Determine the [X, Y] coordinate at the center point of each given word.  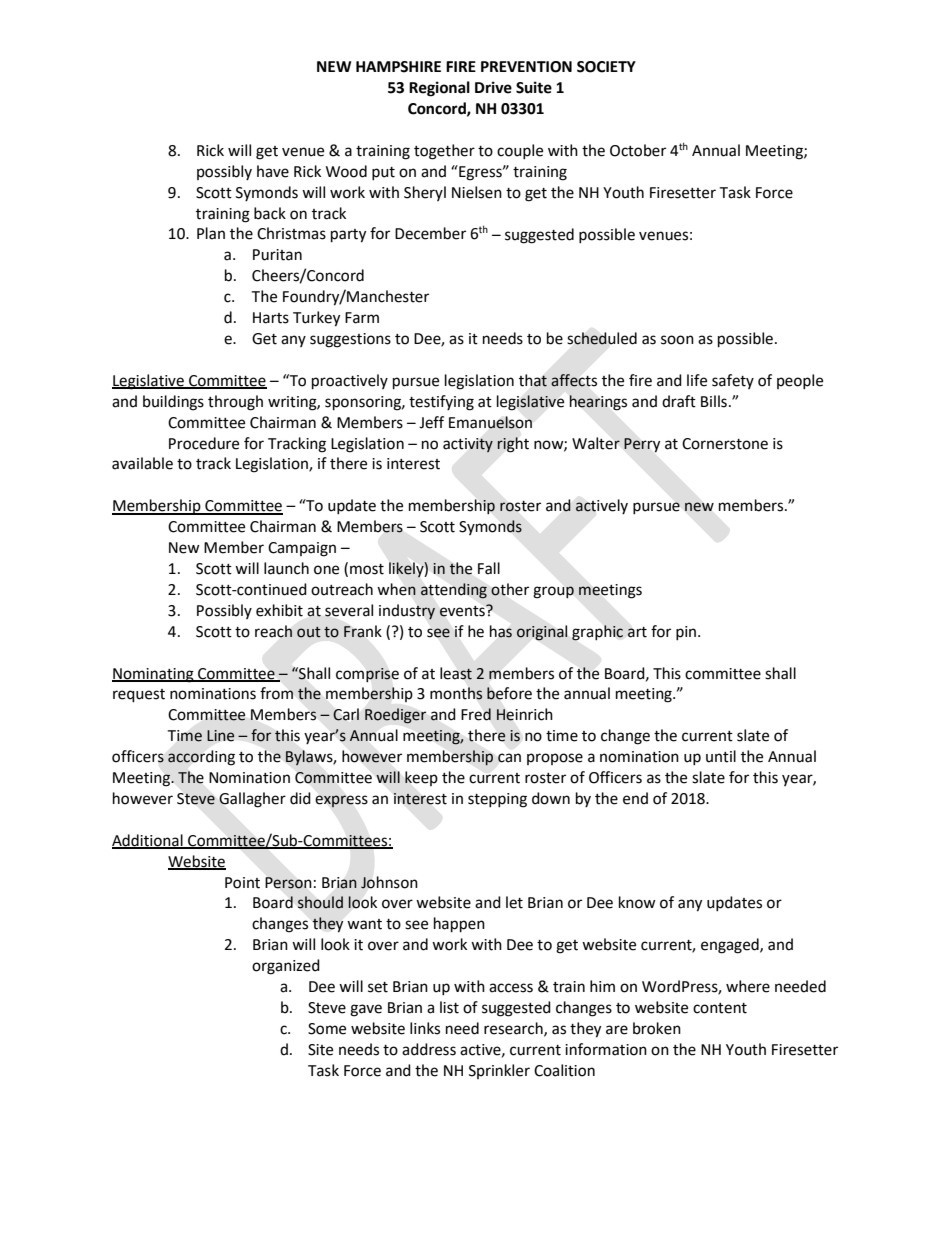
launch [286, 568]
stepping [497, 800]
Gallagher [252, 800]
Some [327, 1029]
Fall [489, 568]
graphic [597, 633]
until [721, 756]
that [533, 380]
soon [677, 340]
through [235, 403]
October [638, 150]
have [273, 171]
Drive [493, 87]
